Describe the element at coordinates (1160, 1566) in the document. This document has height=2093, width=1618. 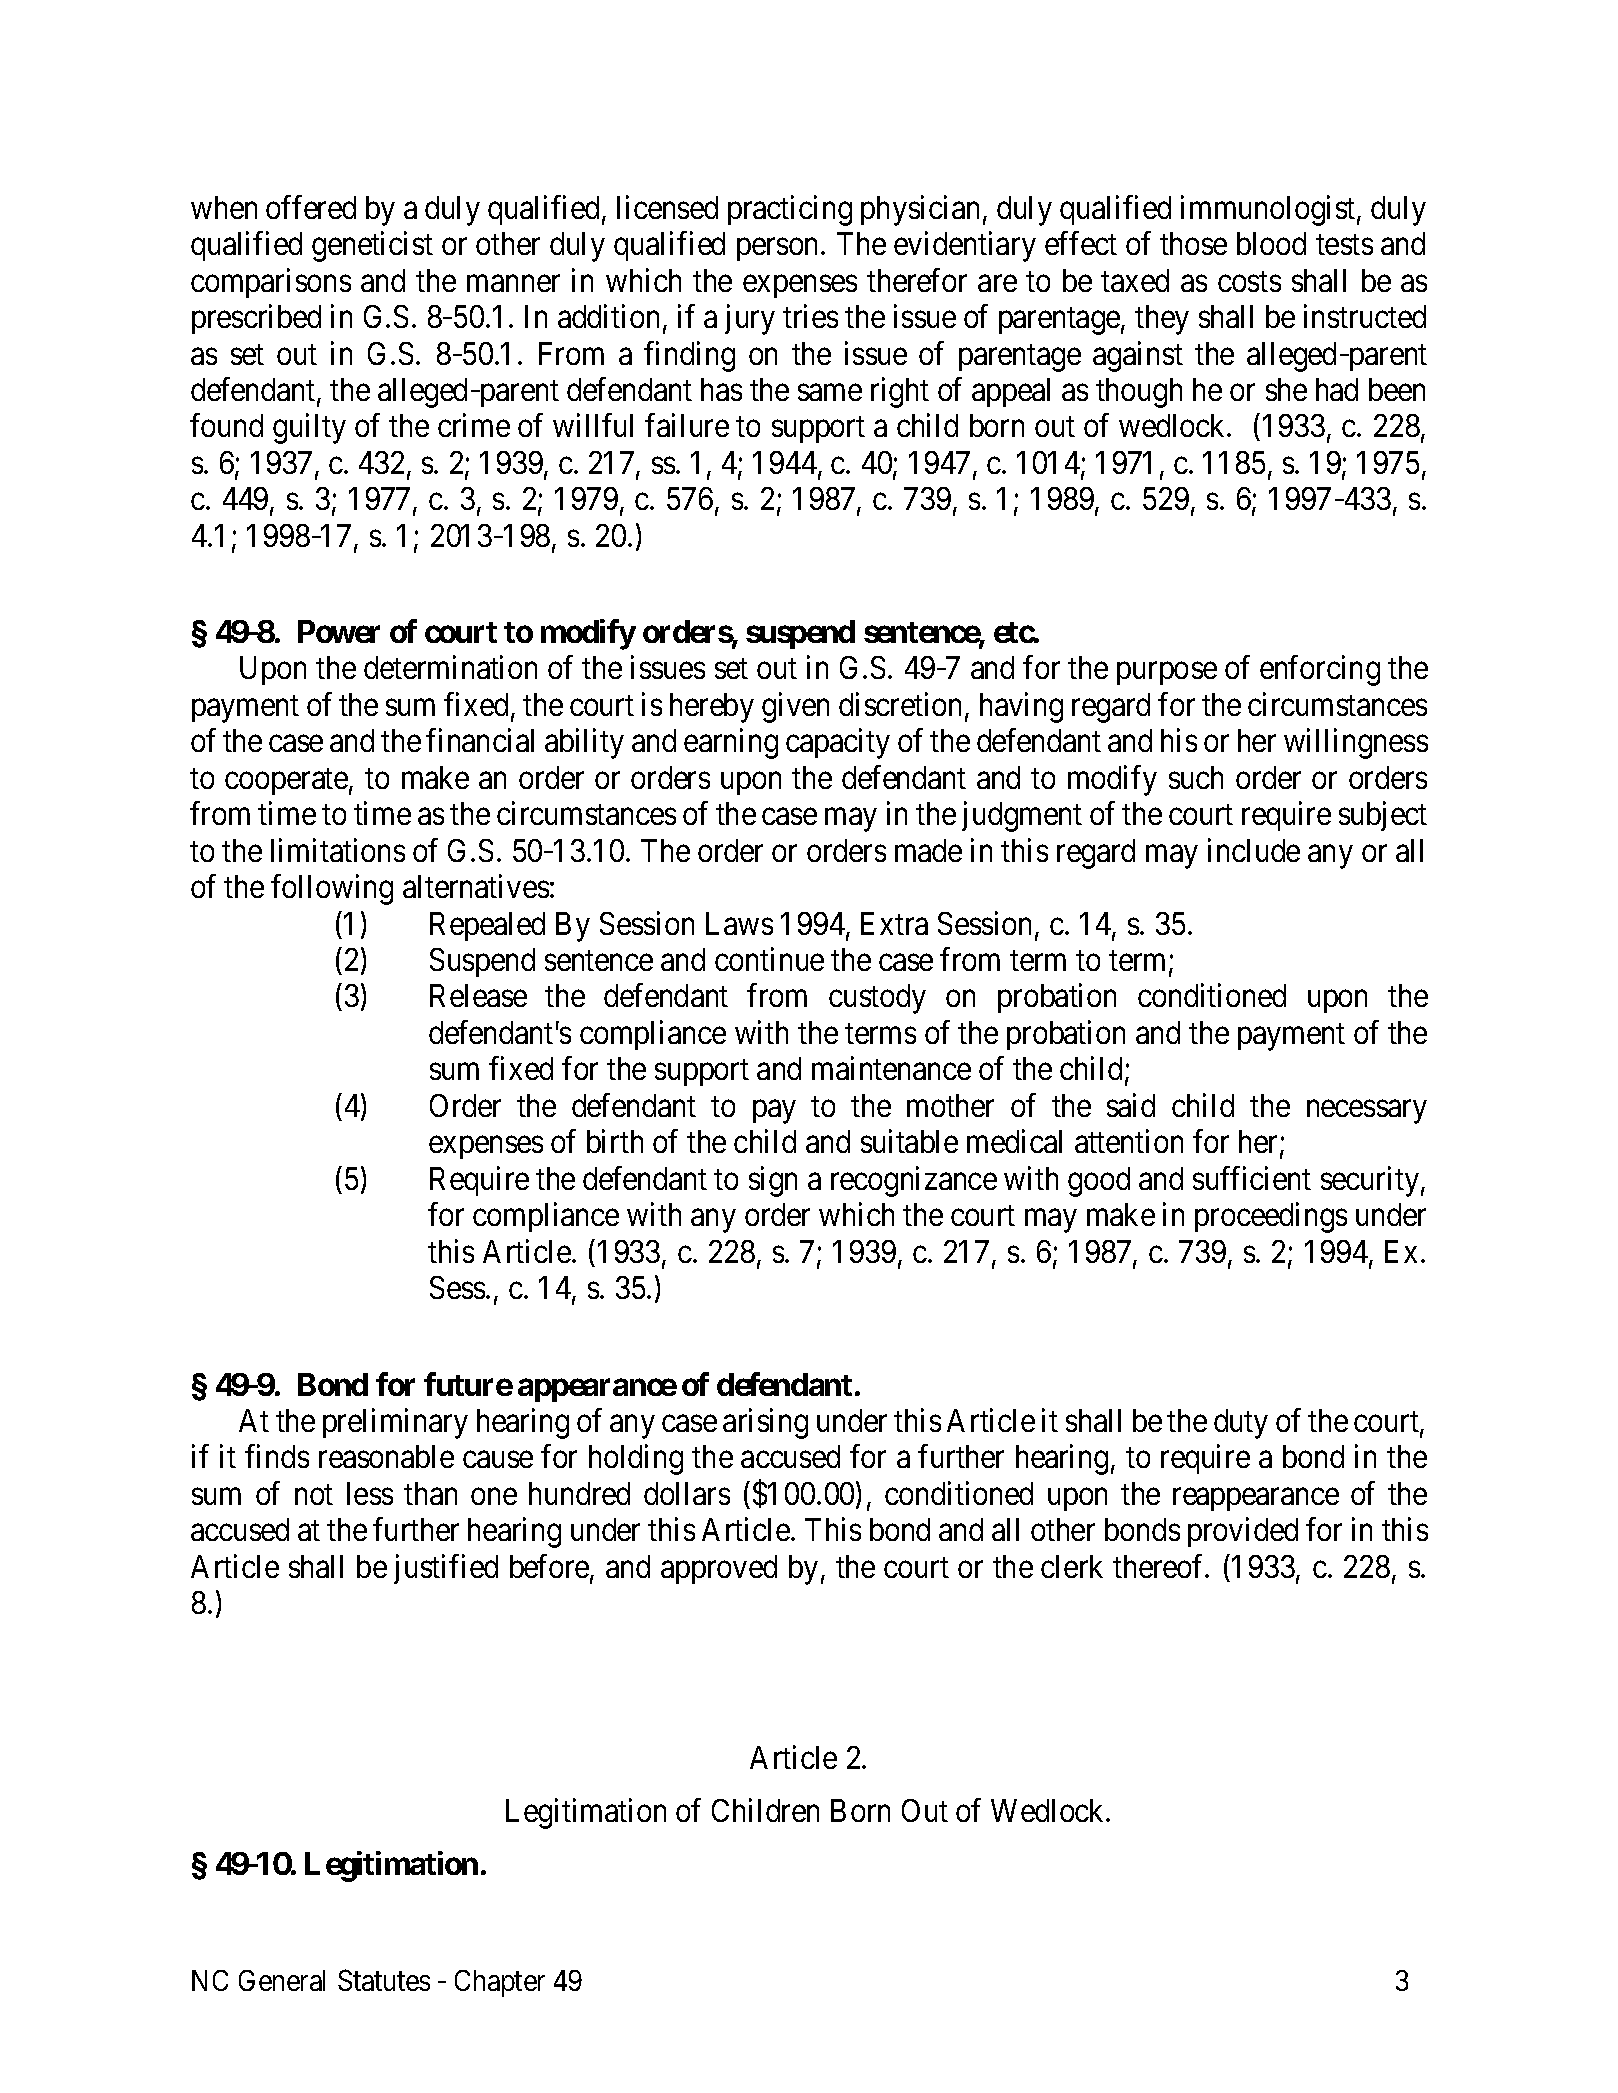
I see `thereof` at that location.
